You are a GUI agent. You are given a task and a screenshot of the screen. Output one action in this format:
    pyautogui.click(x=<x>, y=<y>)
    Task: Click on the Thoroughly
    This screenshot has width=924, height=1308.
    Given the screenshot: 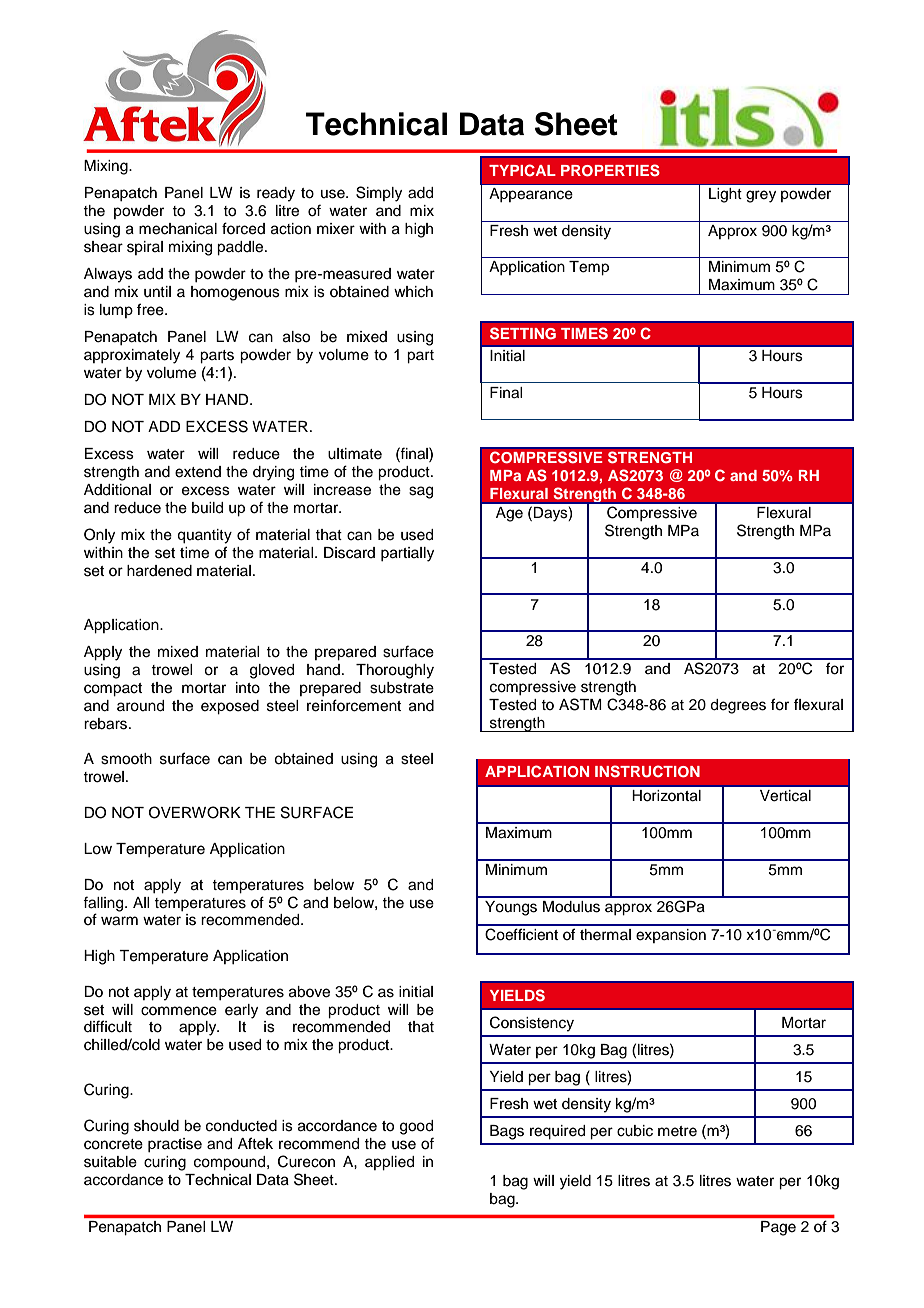 What is the action you would take?
    pyautogui.click(x=395, y=671)
